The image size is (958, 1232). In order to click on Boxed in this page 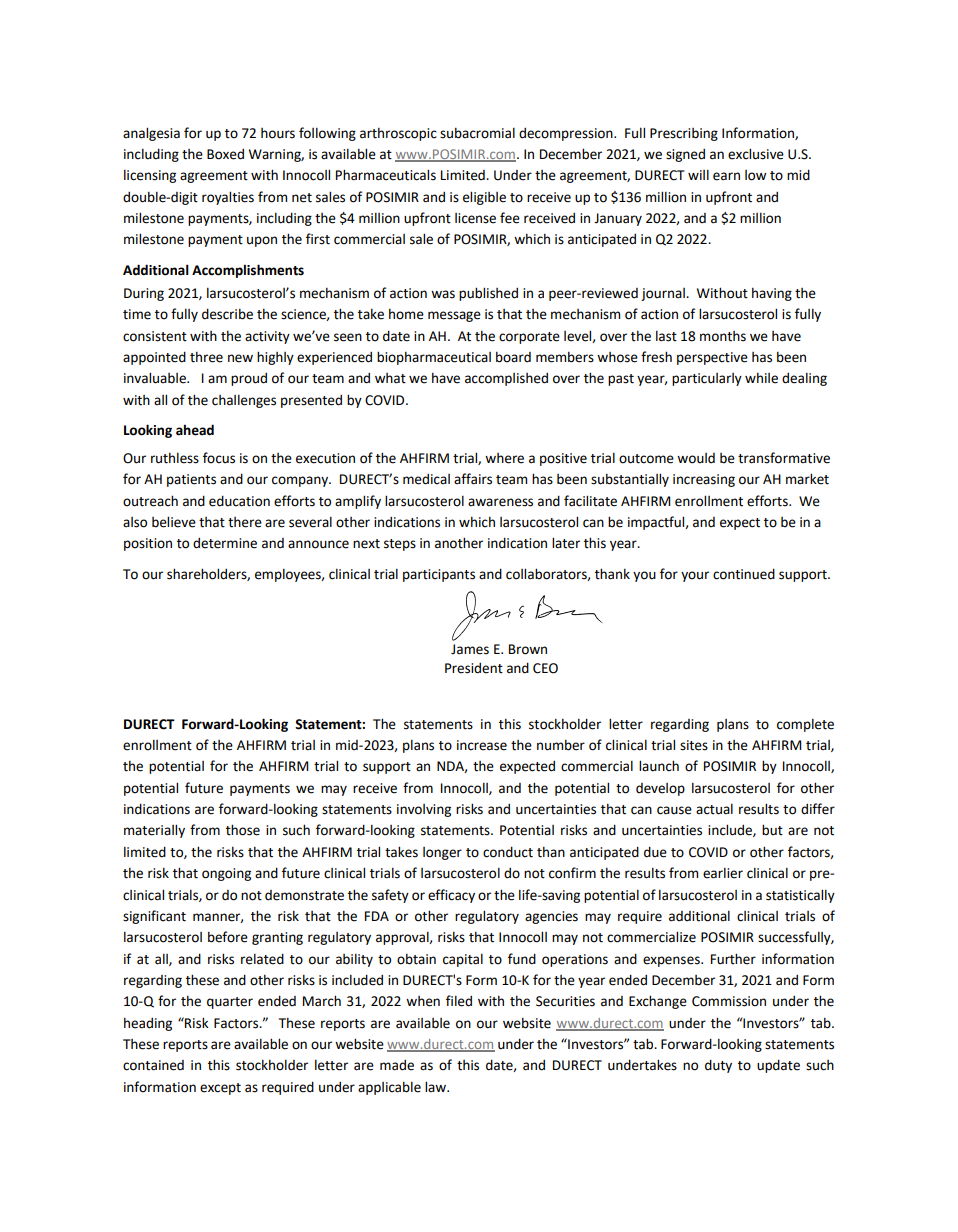, I will do `click(225, 154)`.
